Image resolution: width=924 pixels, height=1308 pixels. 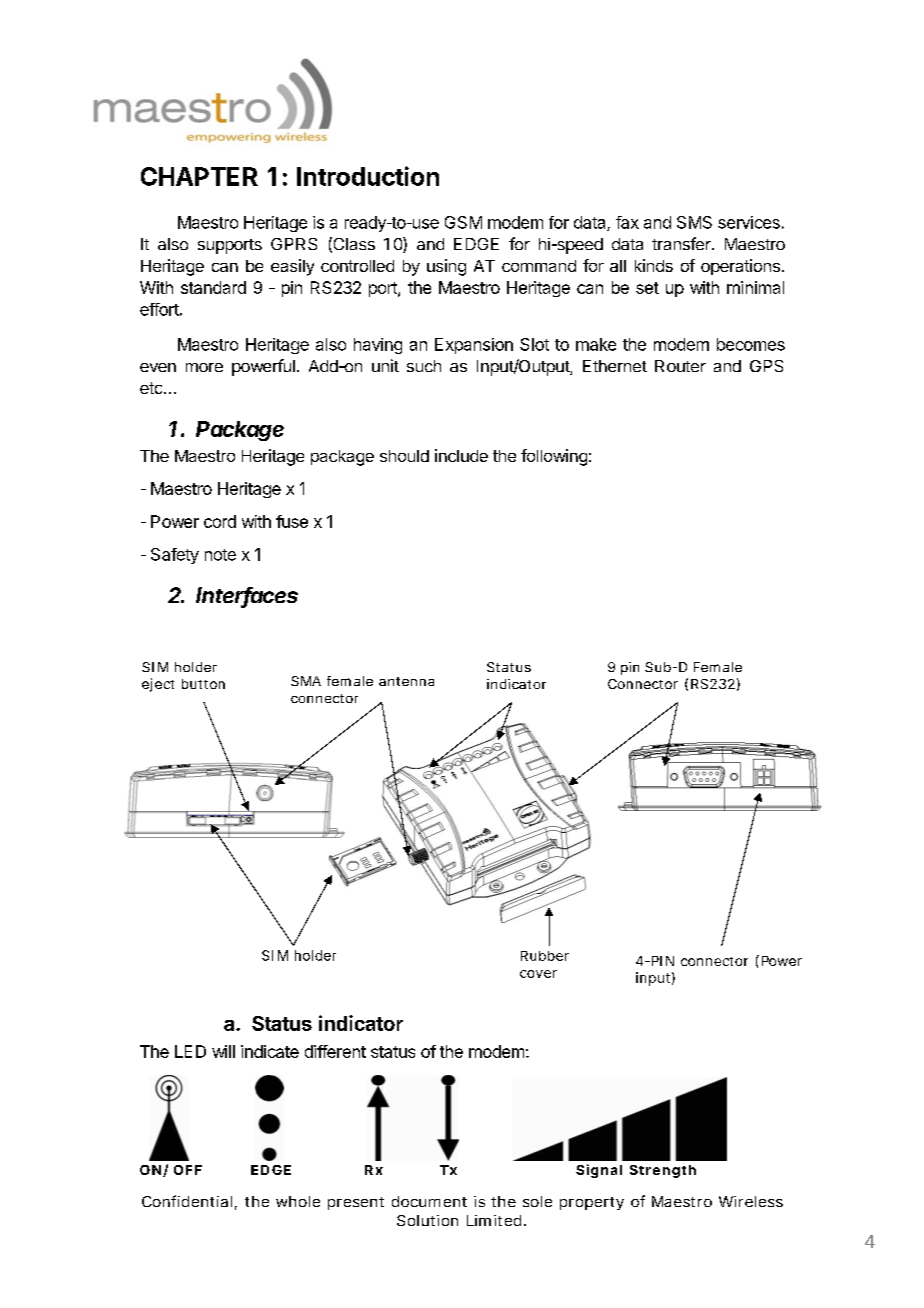 What do you see at coordinates (220, 521) in the page?
I see `cord` at bounding box center [220, 521].
